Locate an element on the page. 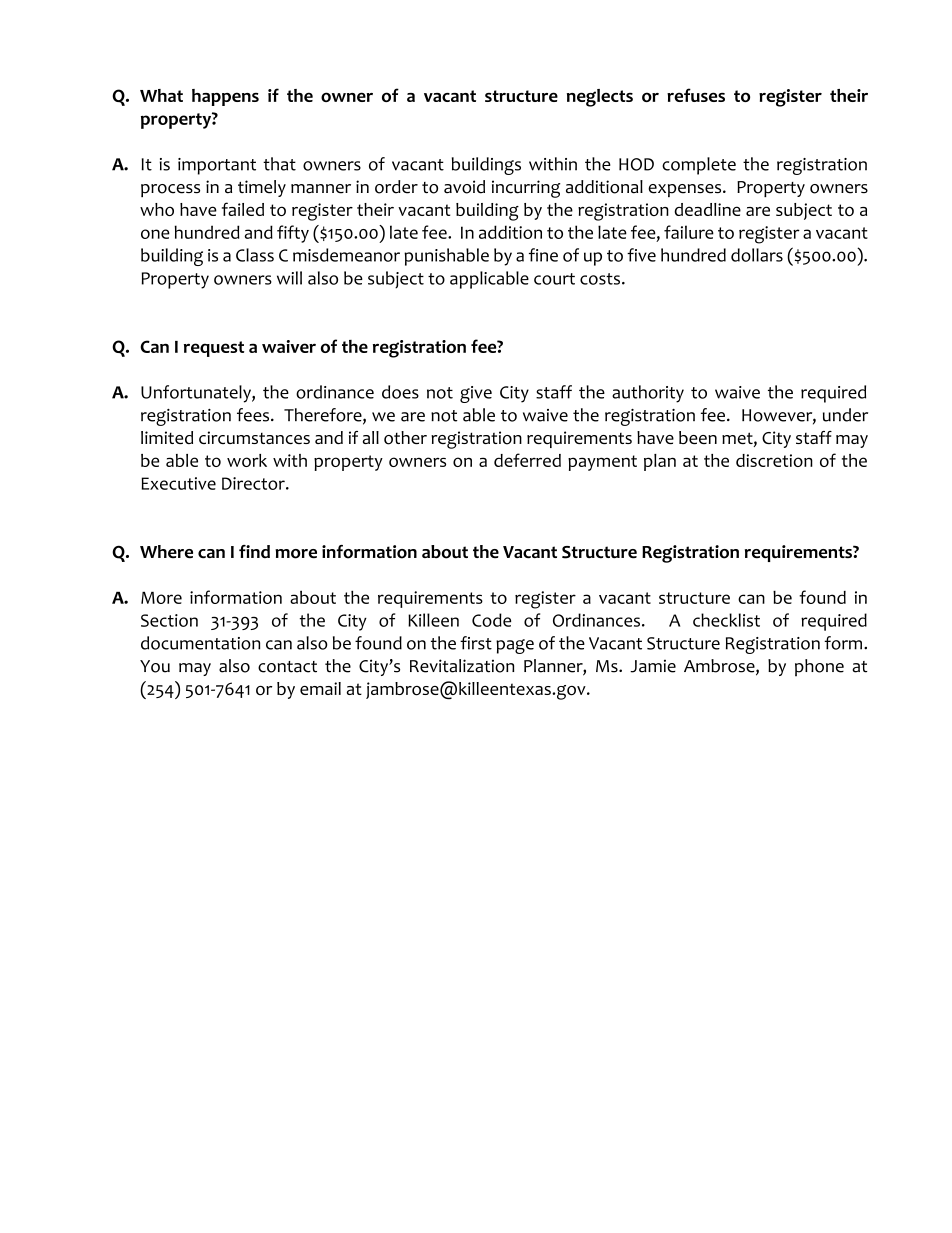 This image has height=1233, width=952. find is located at coordinates (254, 551).
